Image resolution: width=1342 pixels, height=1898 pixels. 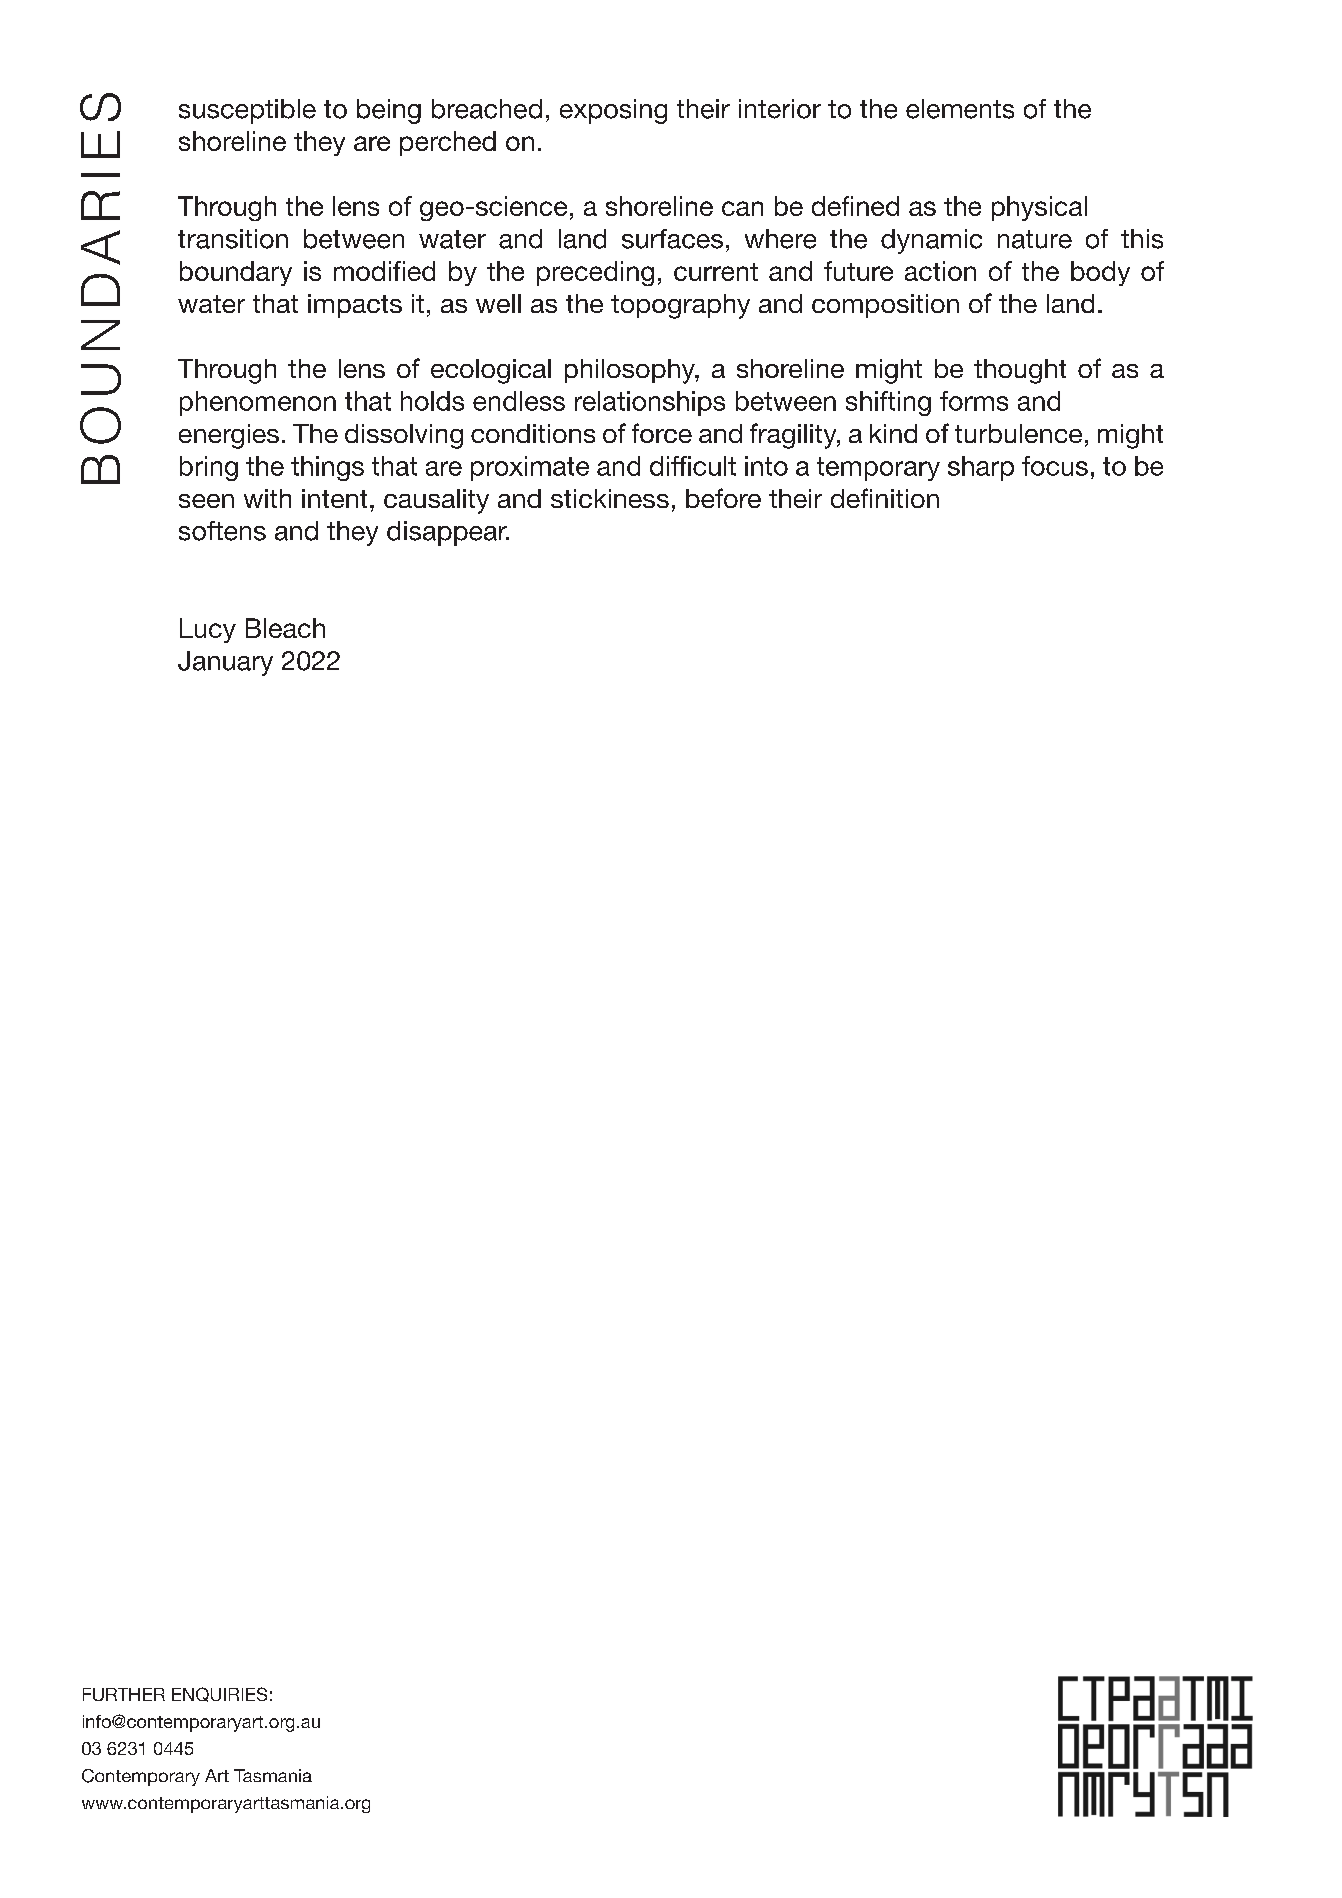 What do you see at coordinates (1055, 466) in the image?
I see `focus` at bounding box center [1055, 466].
